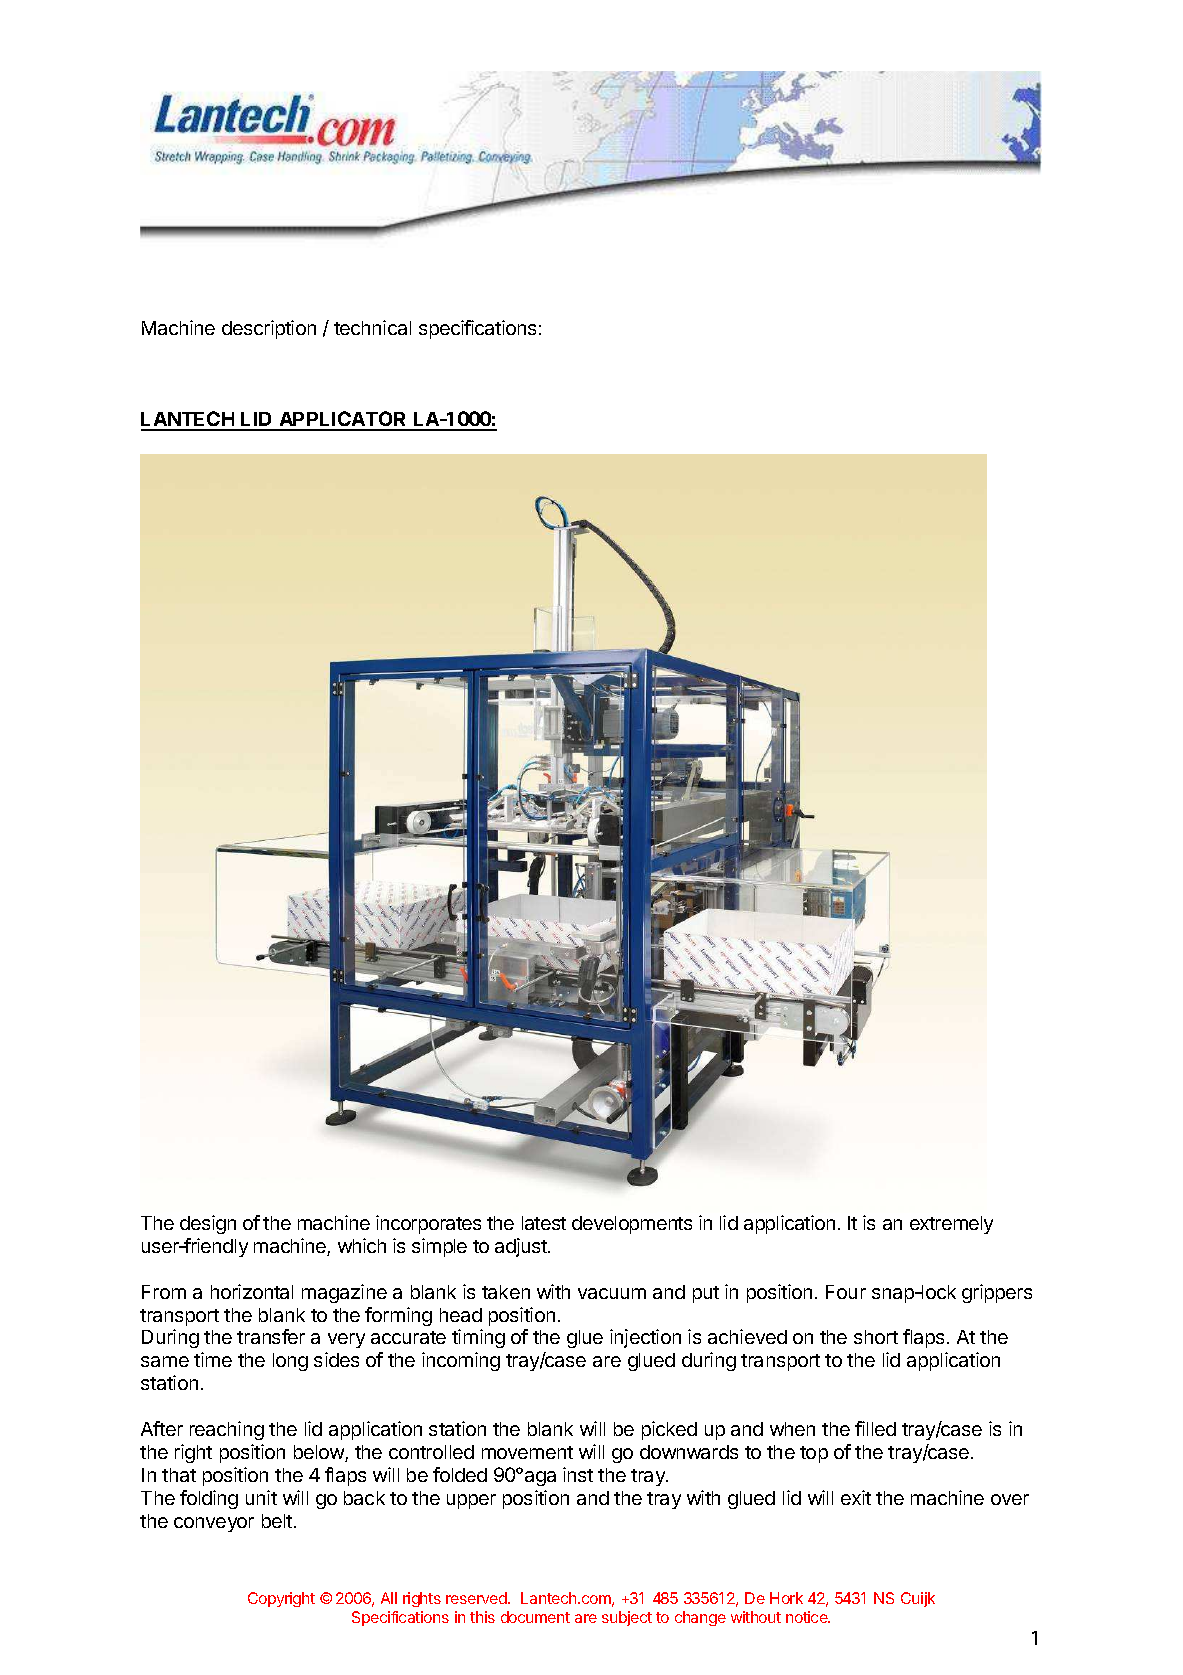  I want to click on design, so click(208, 1224).
